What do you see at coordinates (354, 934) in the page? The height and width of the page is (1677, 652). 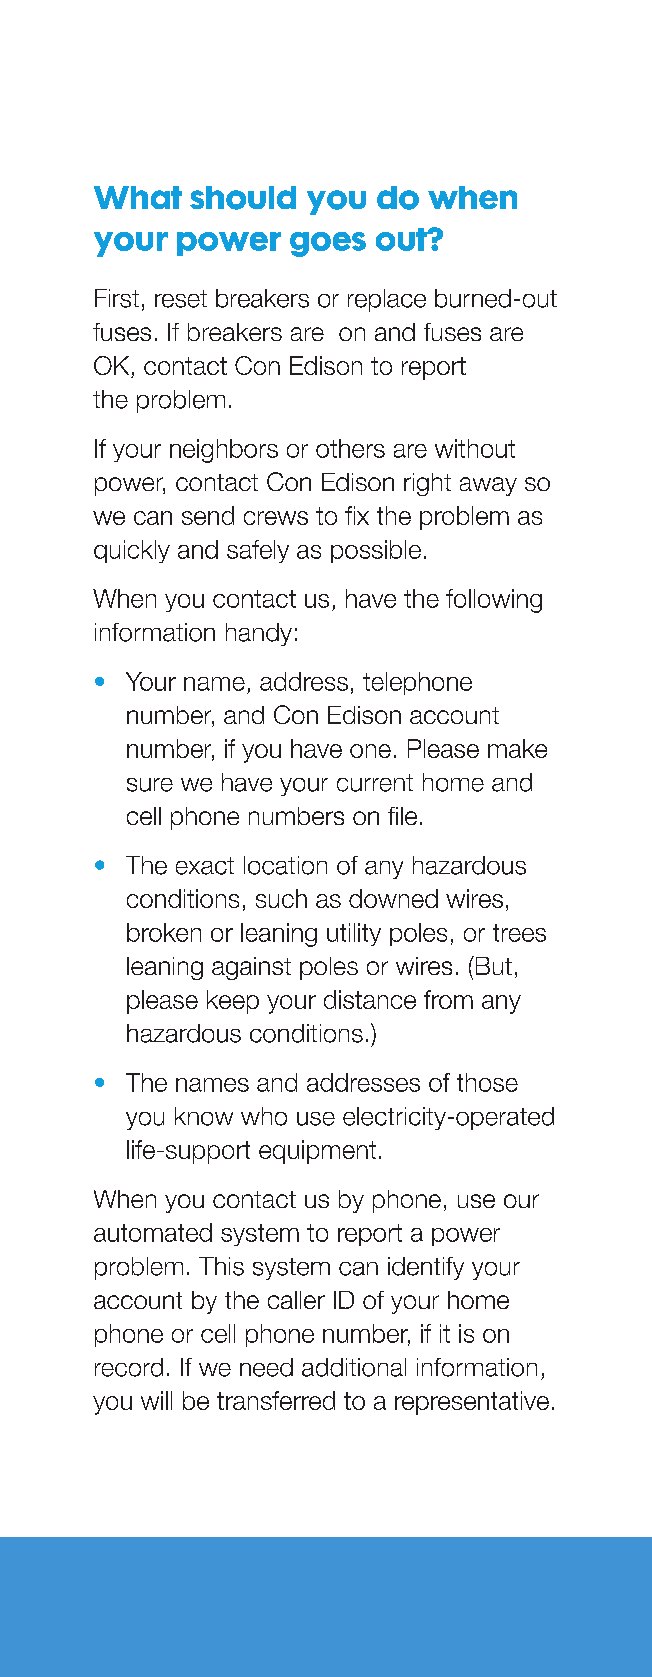 I see `utility` at bounding box center [354, 934].
